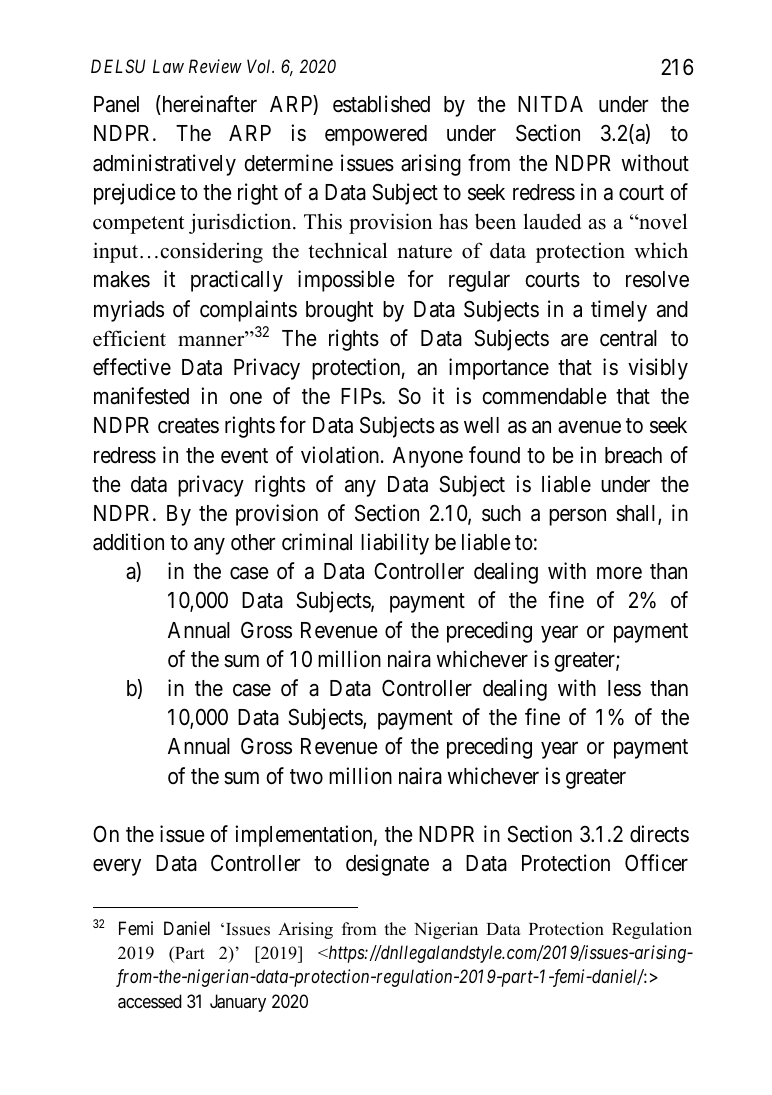 The width and height of the screenshot is (772, 1095). What do you see at coordinates (339, 311) in the screenshot?
I see `brought` at bounding box center [339, 311].
